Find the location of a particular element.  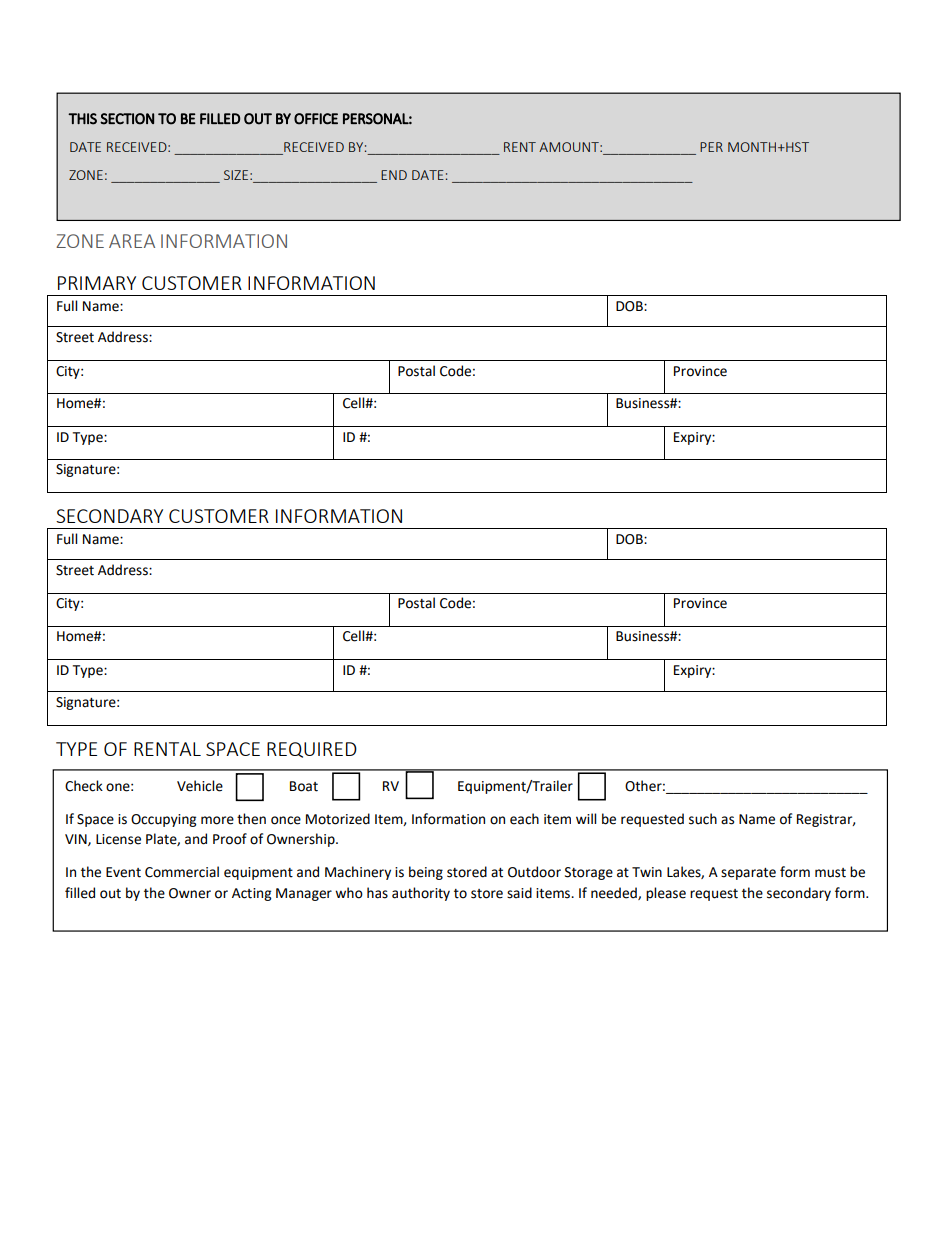

END is located at coordinates (394, 175).
